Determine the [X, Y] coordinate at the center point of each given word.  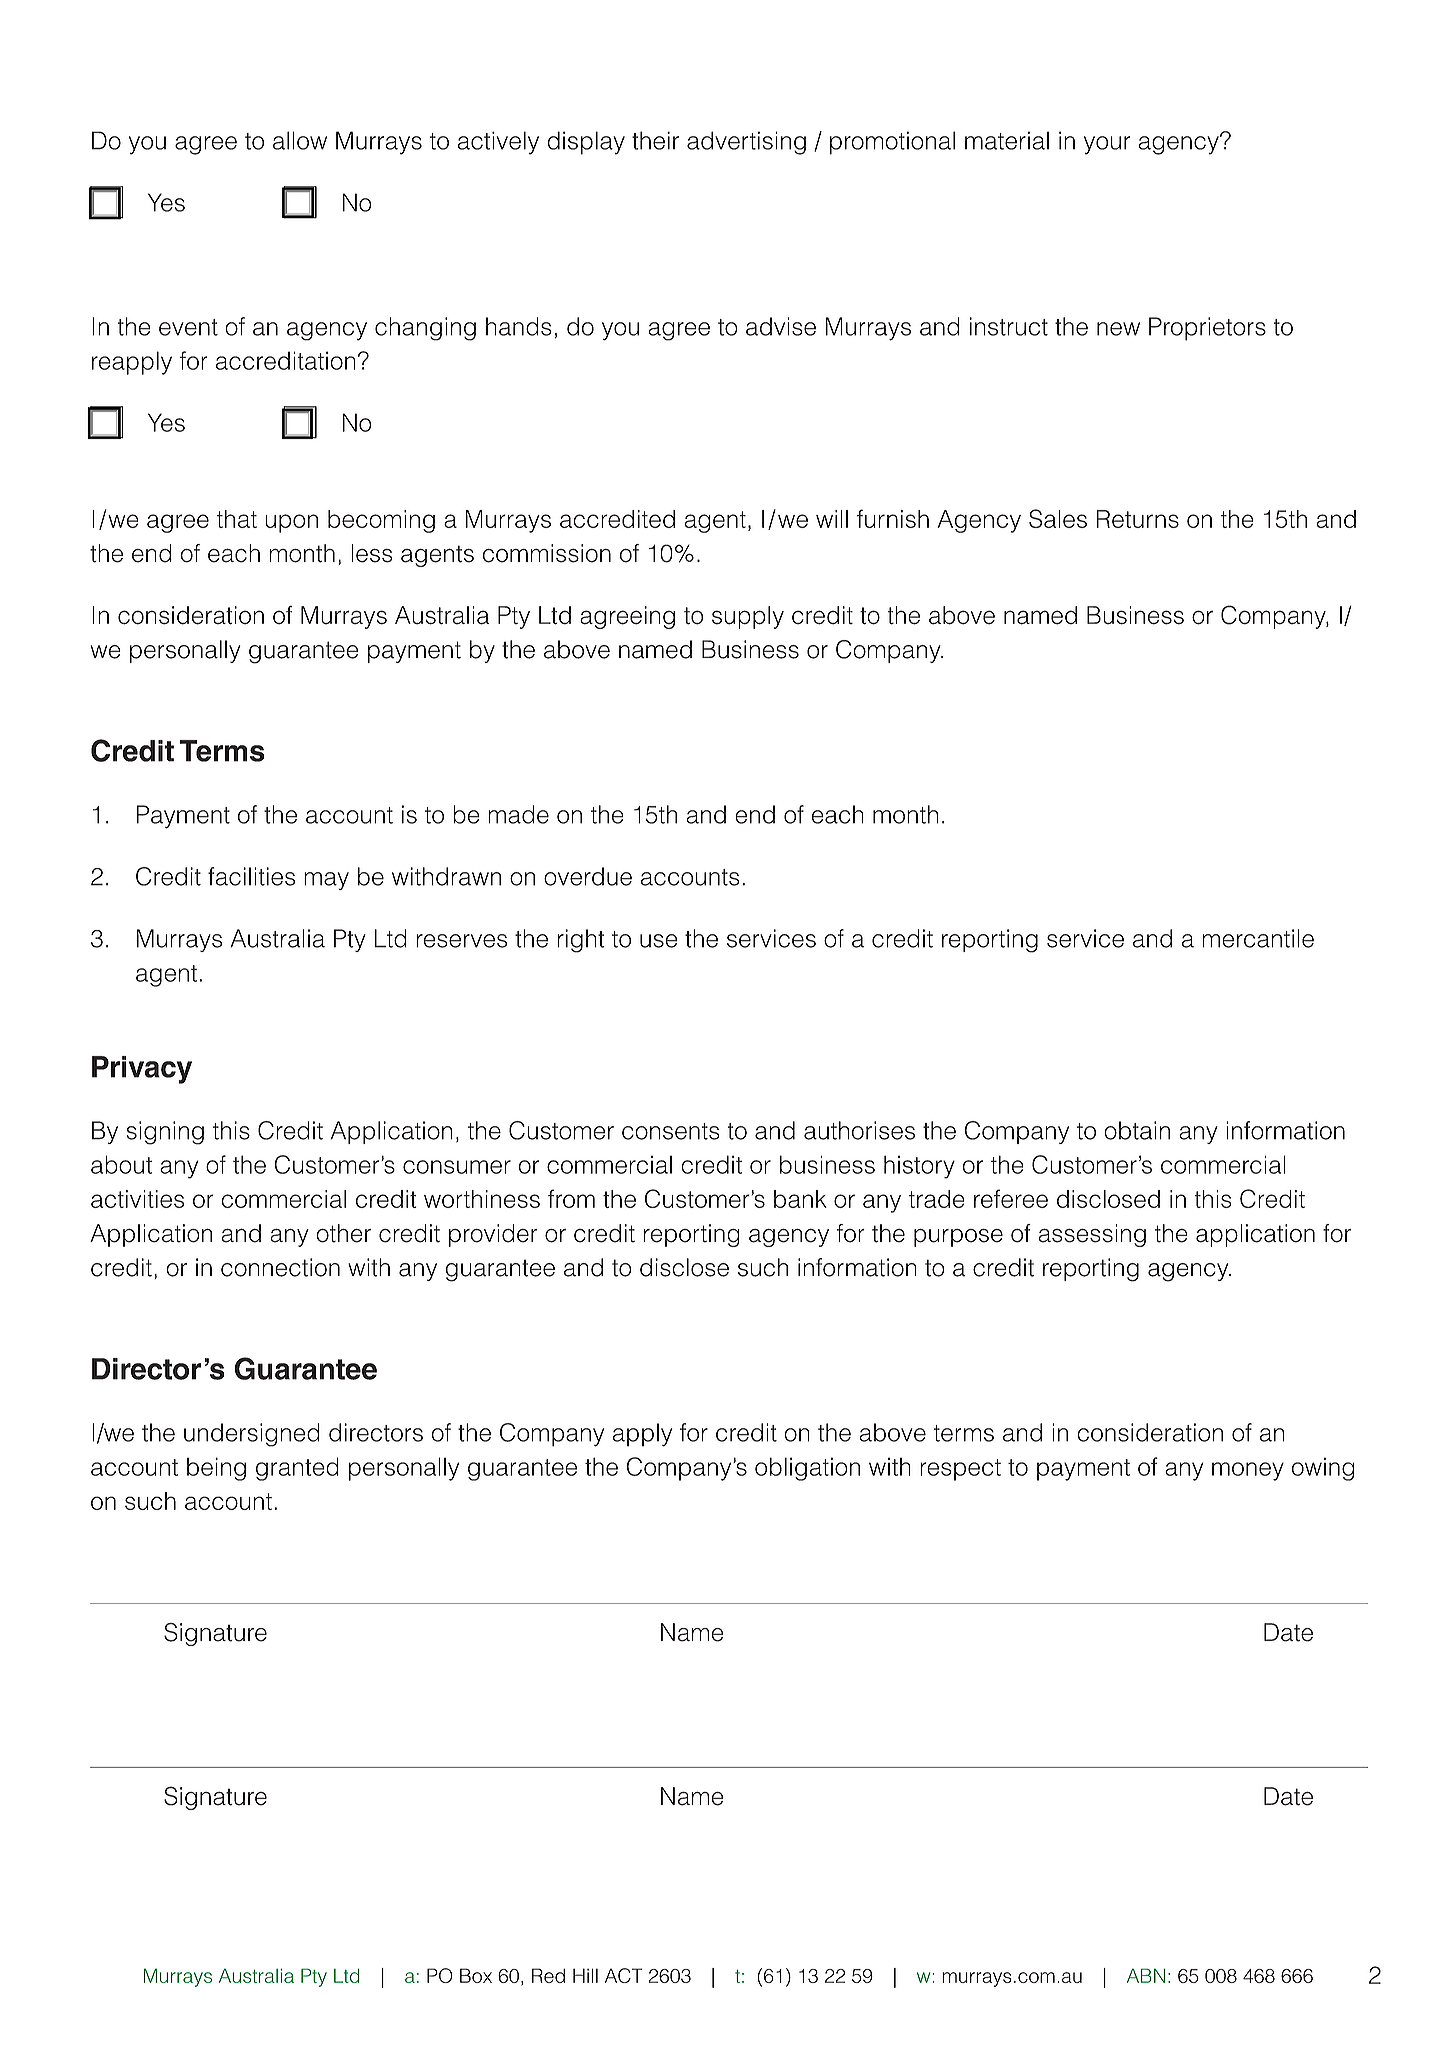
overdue [588, 876]
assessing [1092, 1235]
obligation [807, 1469]
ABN [1146, 1975]
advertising [746, 143]
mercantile [1258, 938]
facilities [251, 876]
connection [280, 1267]
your [1107, 145]
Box [476, 1975]
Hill [585, 1975]
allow [300, 140]
